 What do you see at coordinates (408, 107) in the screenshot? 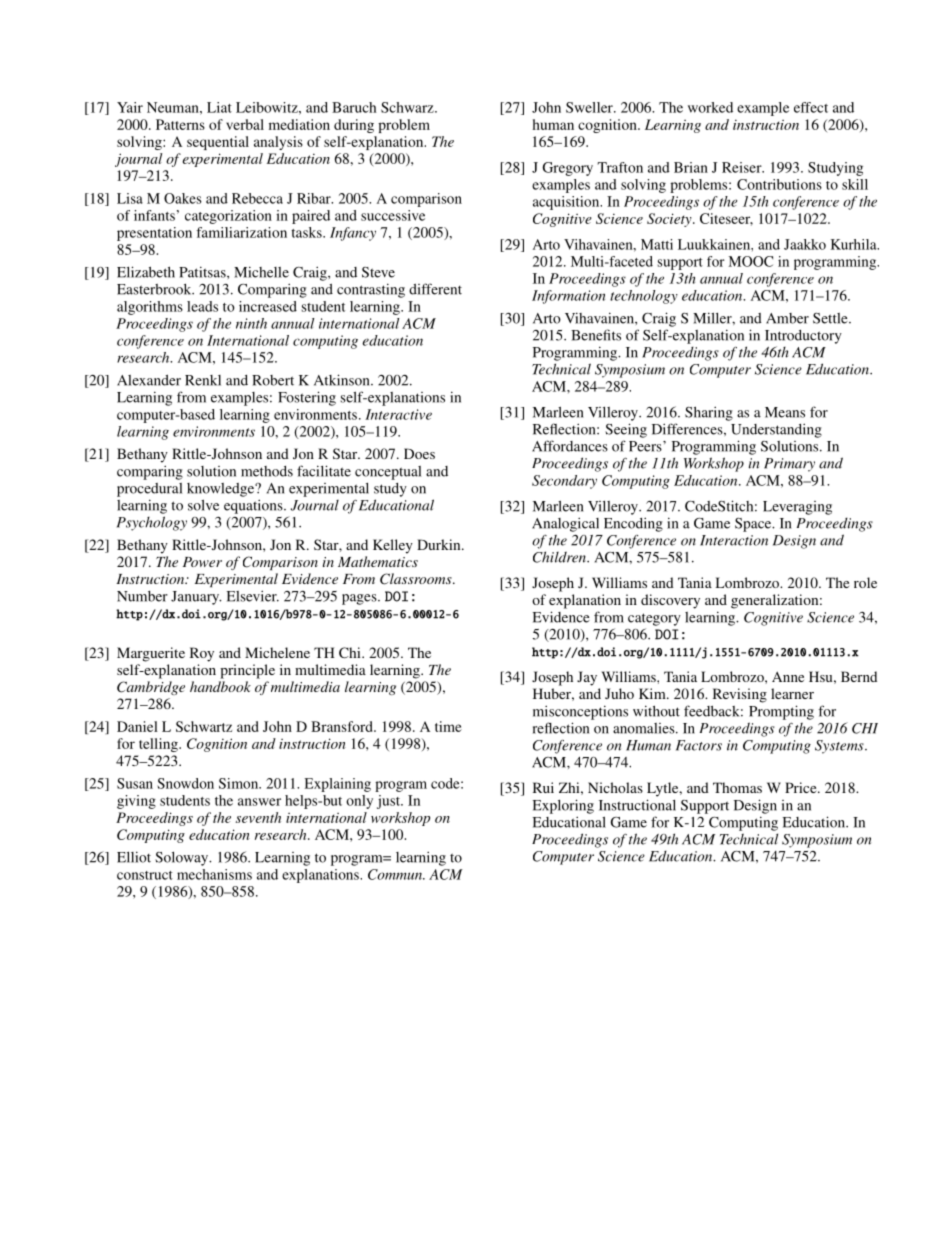
I see `Schwarz` at bounding box center [408, 107].
